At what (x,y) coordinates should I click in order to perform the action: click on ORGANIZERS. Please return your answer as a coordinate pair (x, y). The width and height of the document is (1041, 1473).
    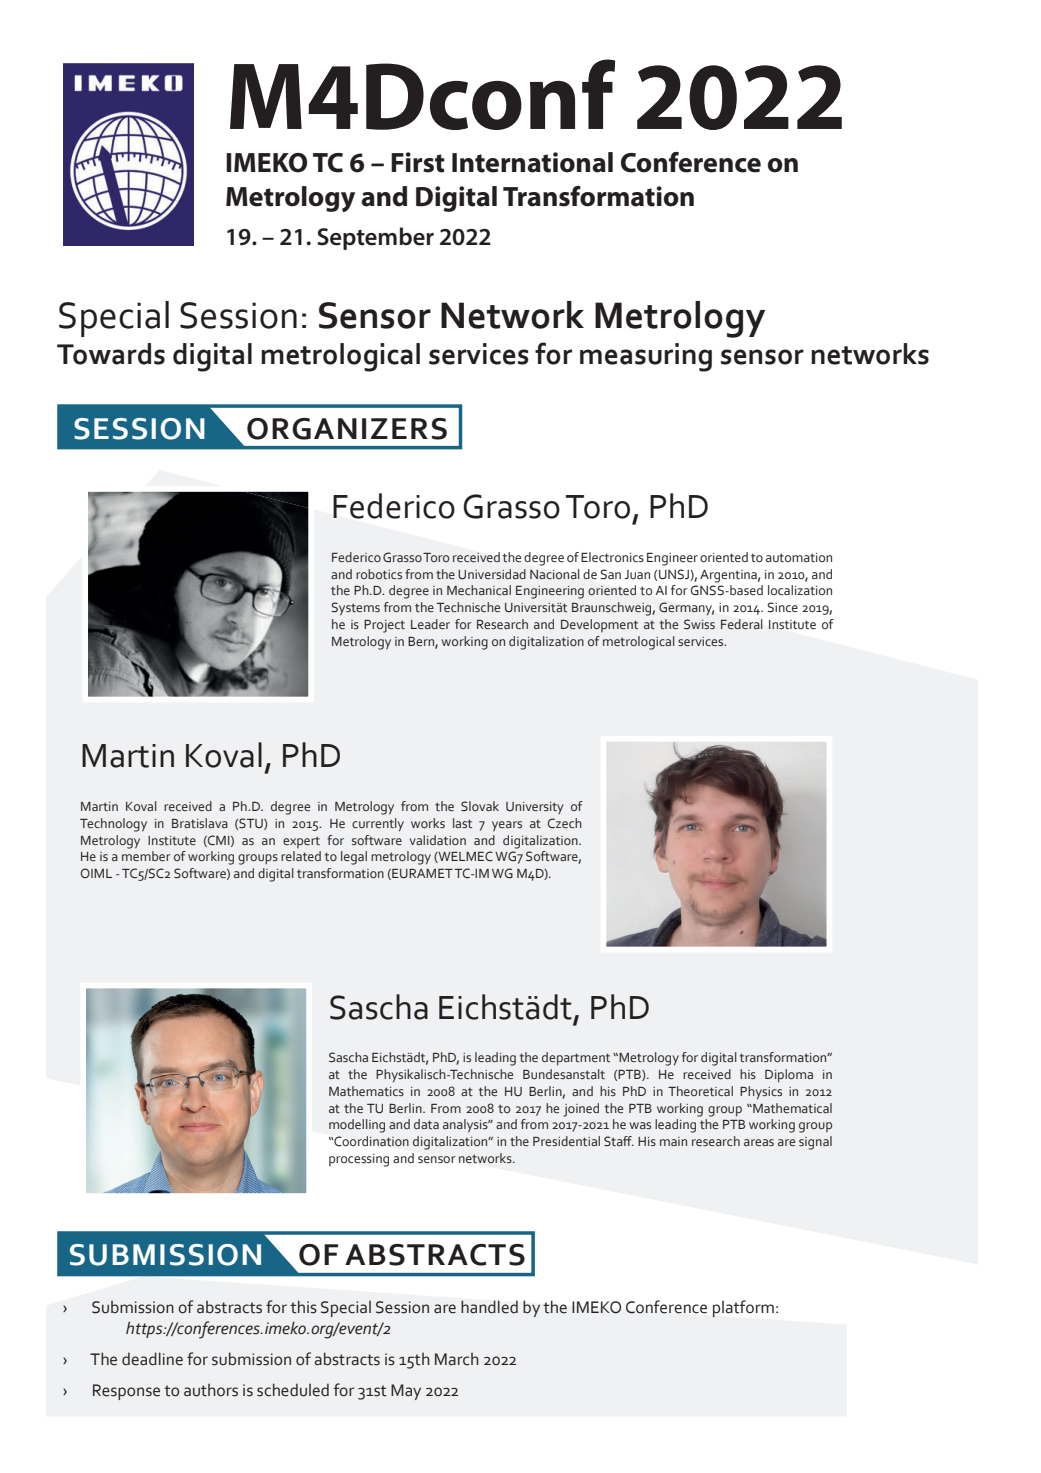
    Looking at the image, I should click on (347, 429).
